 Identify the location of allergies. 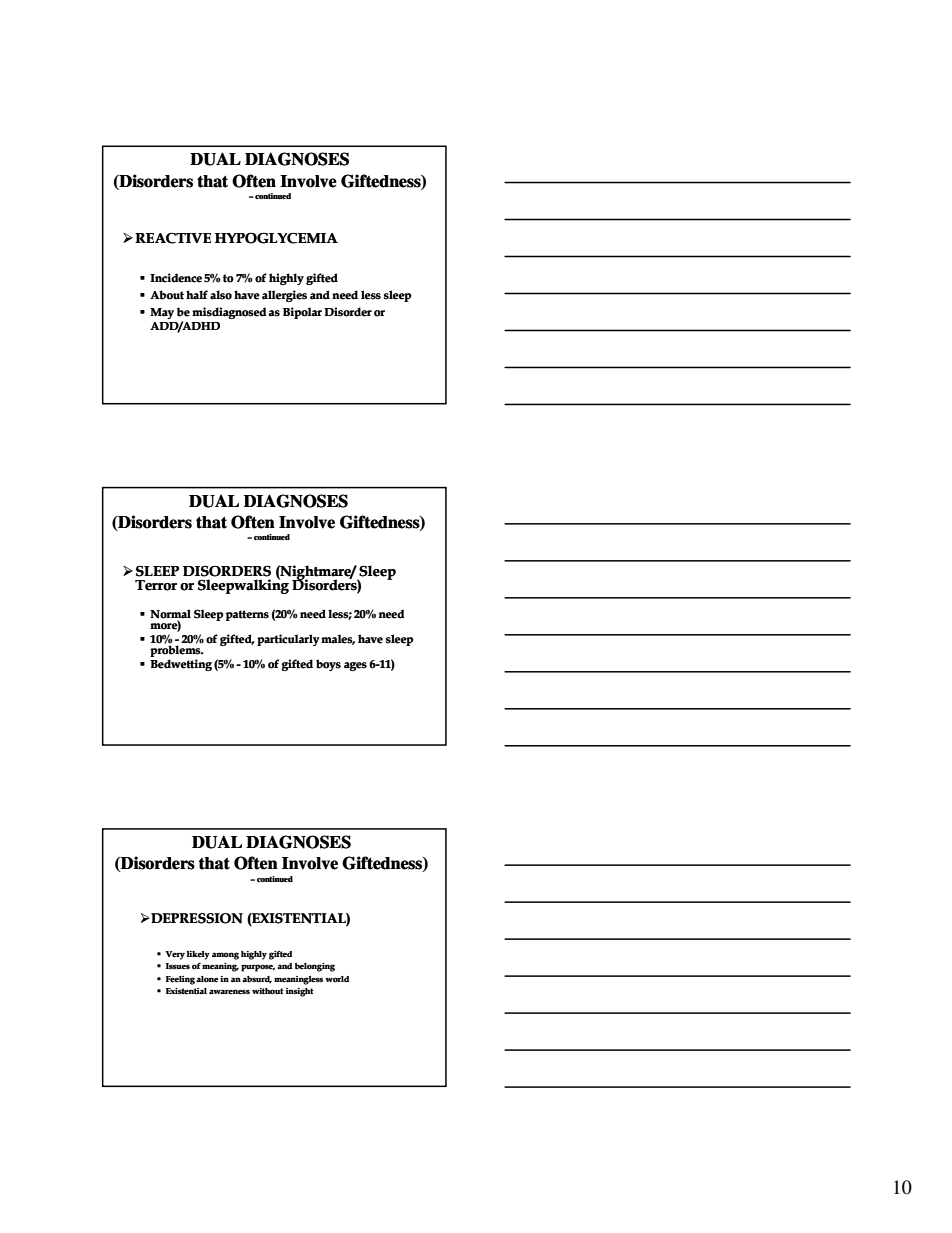
(284, 296).
